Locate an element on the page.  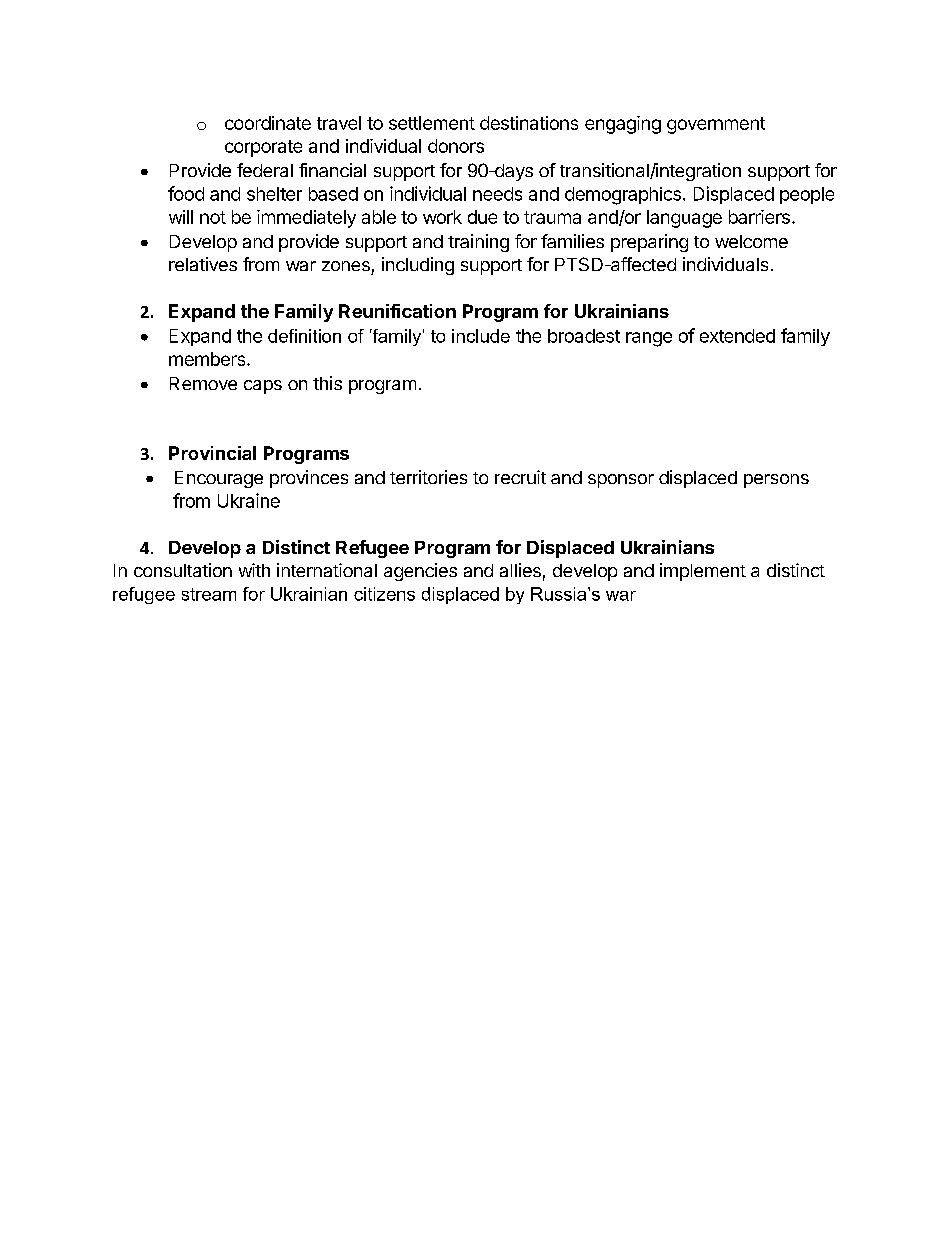
extended is located at coordinates (737, 336).
